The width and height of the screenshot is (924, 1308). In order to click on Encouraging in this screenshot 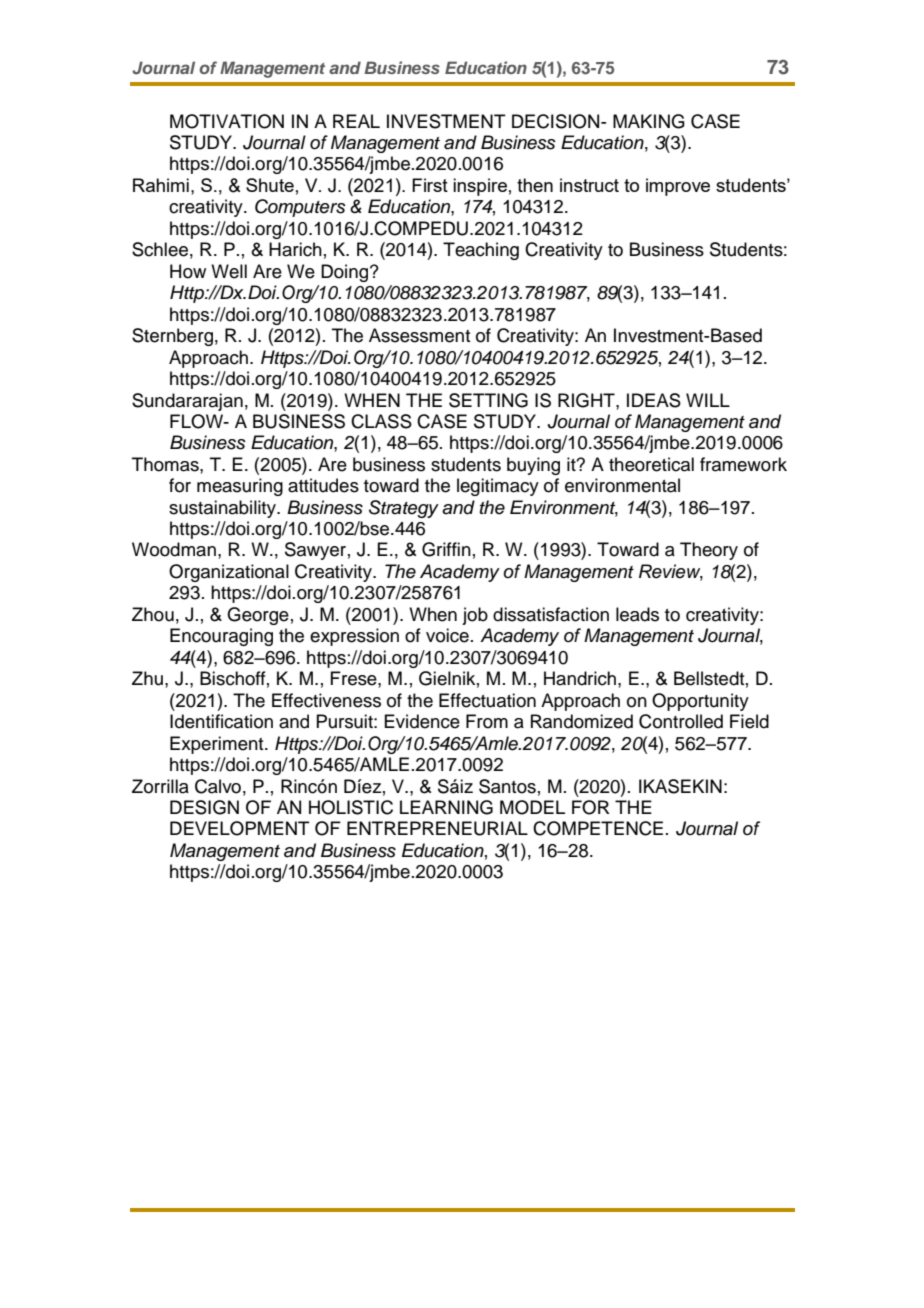, I will do `click(221, 637)`.
